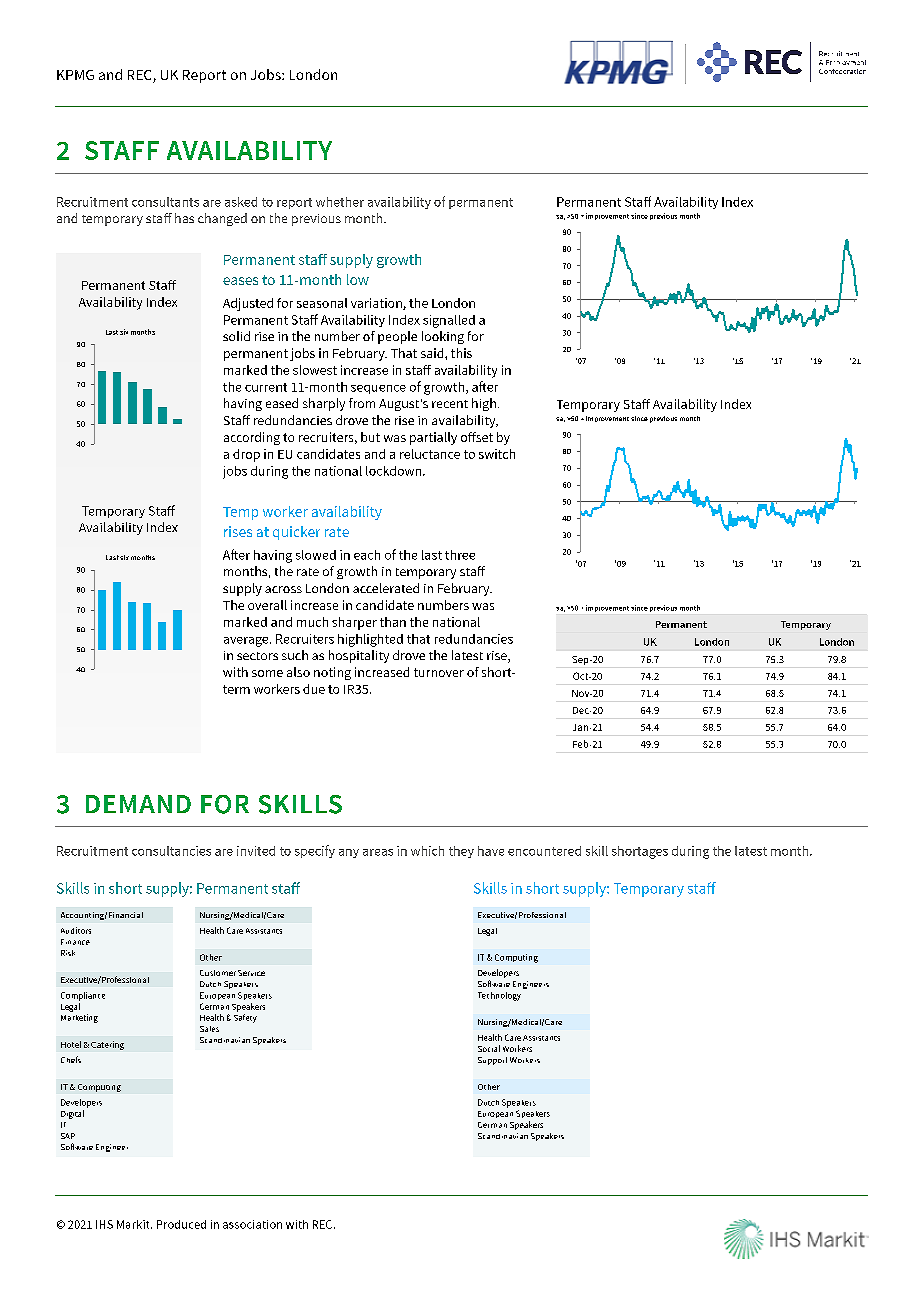  I want to click on quicker, so click(296, 533).
